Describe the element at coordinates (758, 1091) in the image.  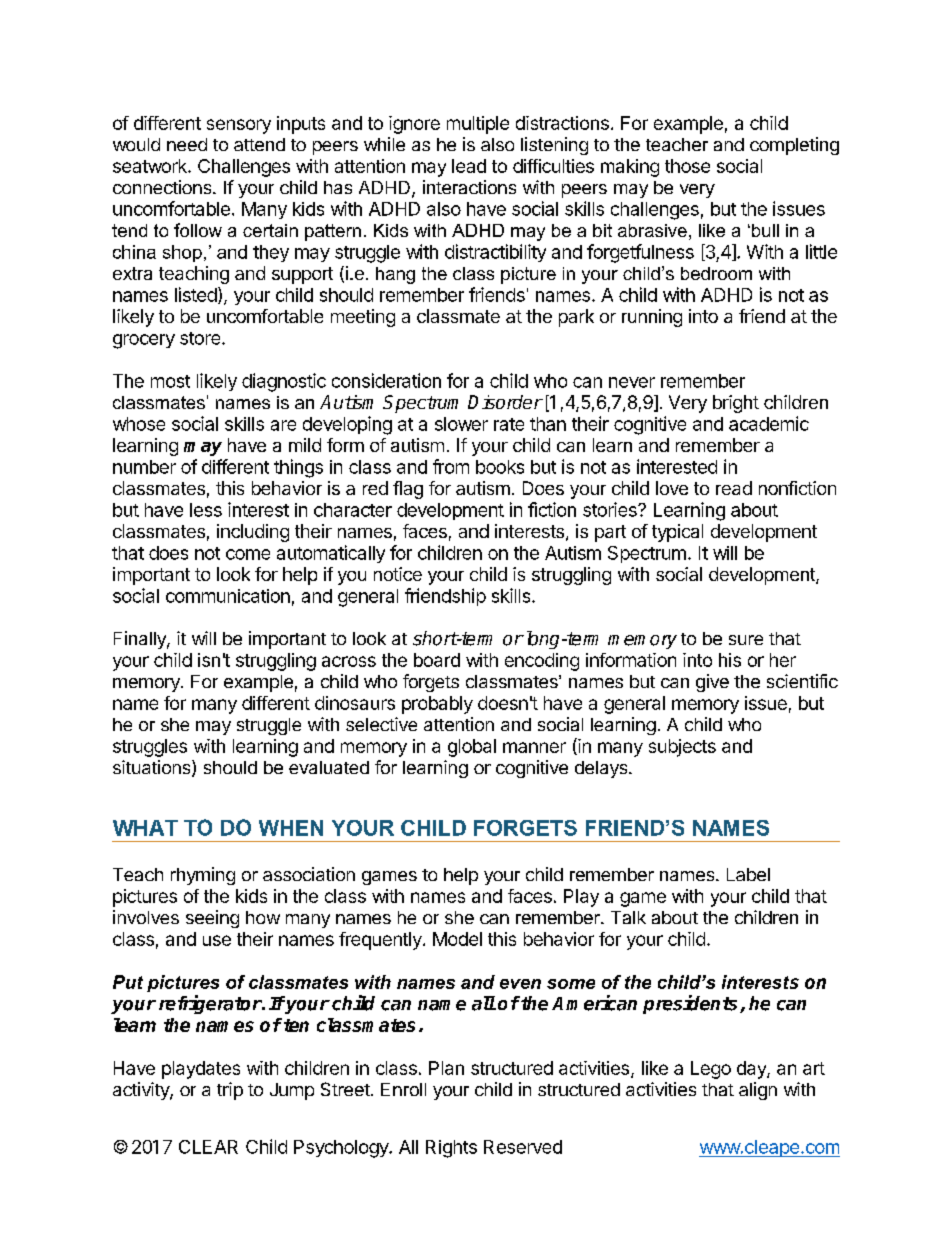
I see `align` at that location.
